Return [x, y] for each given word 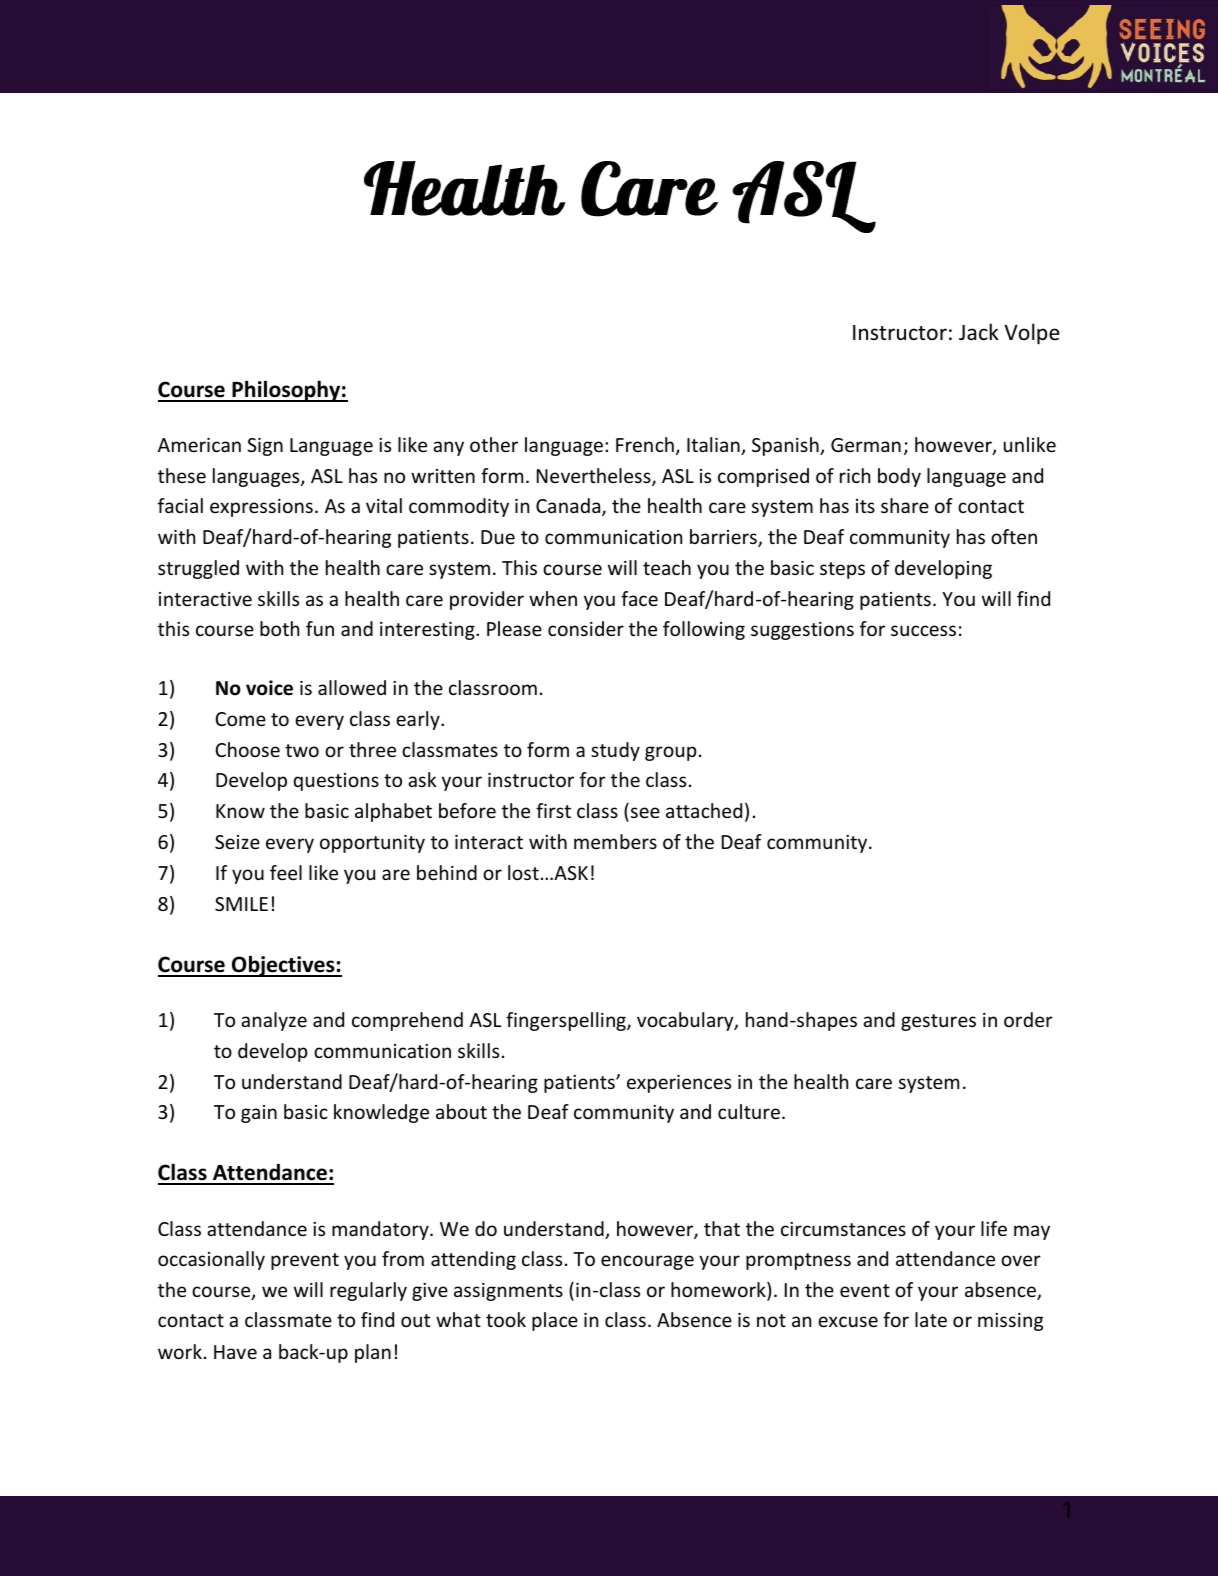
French [645, 444]
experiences [679, 1084]
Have [235, 1352]
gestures [938, 1022]
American [199, 445]
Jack [979, 332]
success [923, 630]
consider [586, 628]
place [555, 1321]
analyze [274, 1021]
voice [269, 688]
